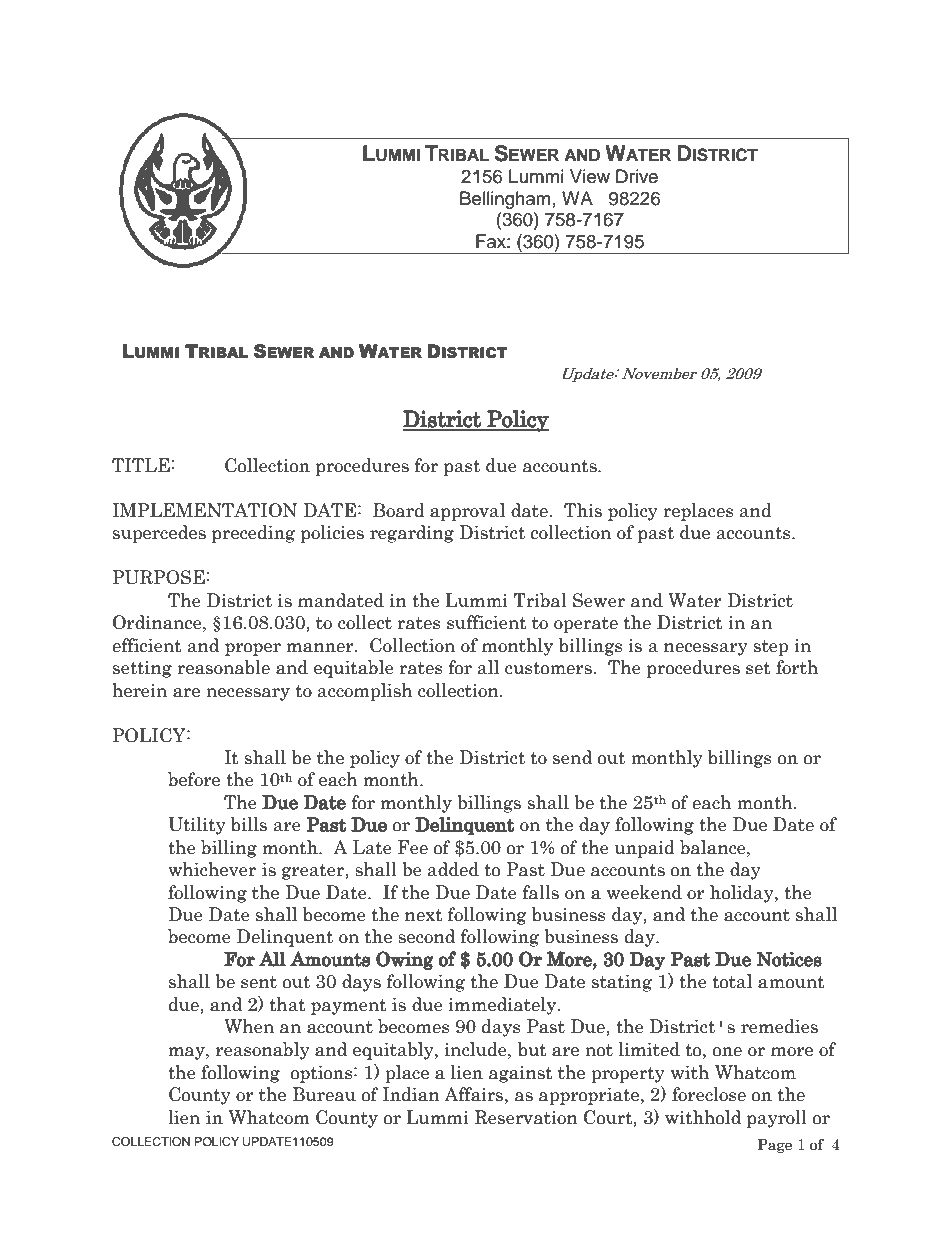 The image size is (952, 1233). What do you see at coordinates (590, 176) in the image?
I see `View` at bounding box center [590, 176].
